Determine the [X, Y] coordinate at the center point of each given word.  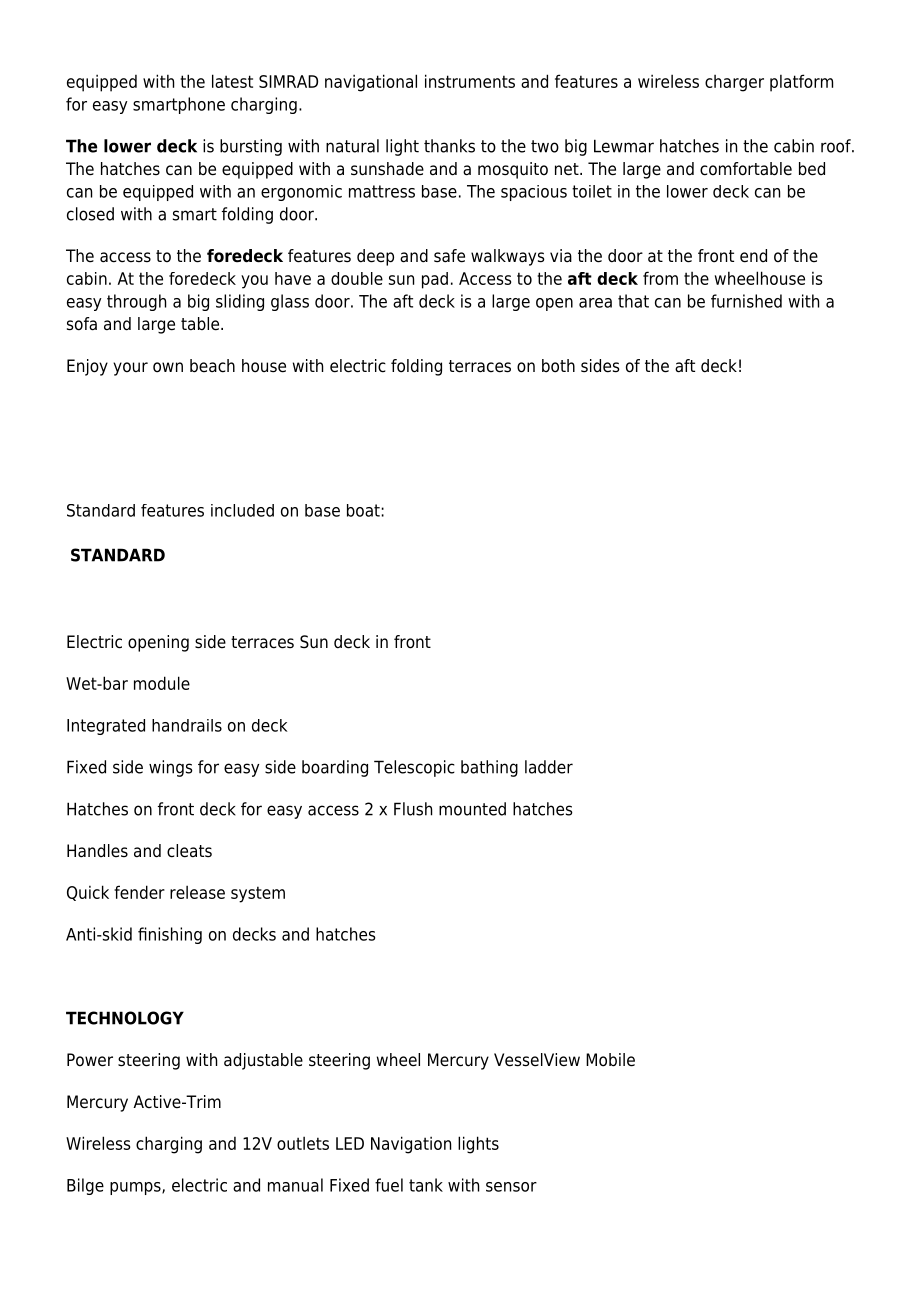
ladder [549, 767]
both [558, 366]
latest [232, 81]
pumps [136, 1188]
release [197, 892]
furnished [746, 301]
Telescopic [414, 768]
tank [426, 1185]
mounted [472, 809]
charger [734, 83]
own [168, 367]
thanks [449, 146]
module [162, 683]
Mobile [610, 1060]
